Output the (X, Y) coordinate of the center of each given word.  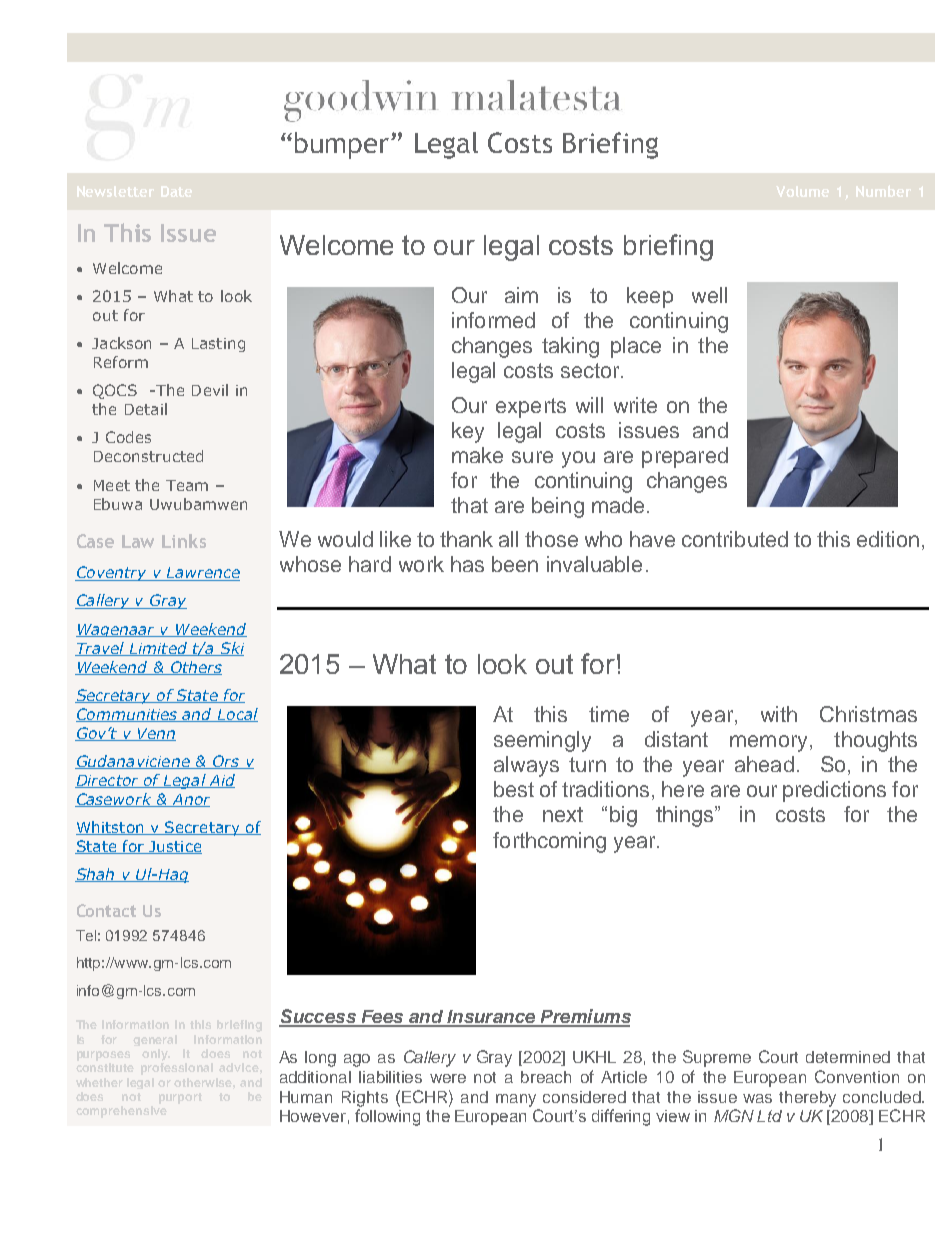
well (709, 295)
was (757, 1098)
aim (521, 295)
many (516, 1100)
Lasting (218, 345)
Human (306, 1097)
